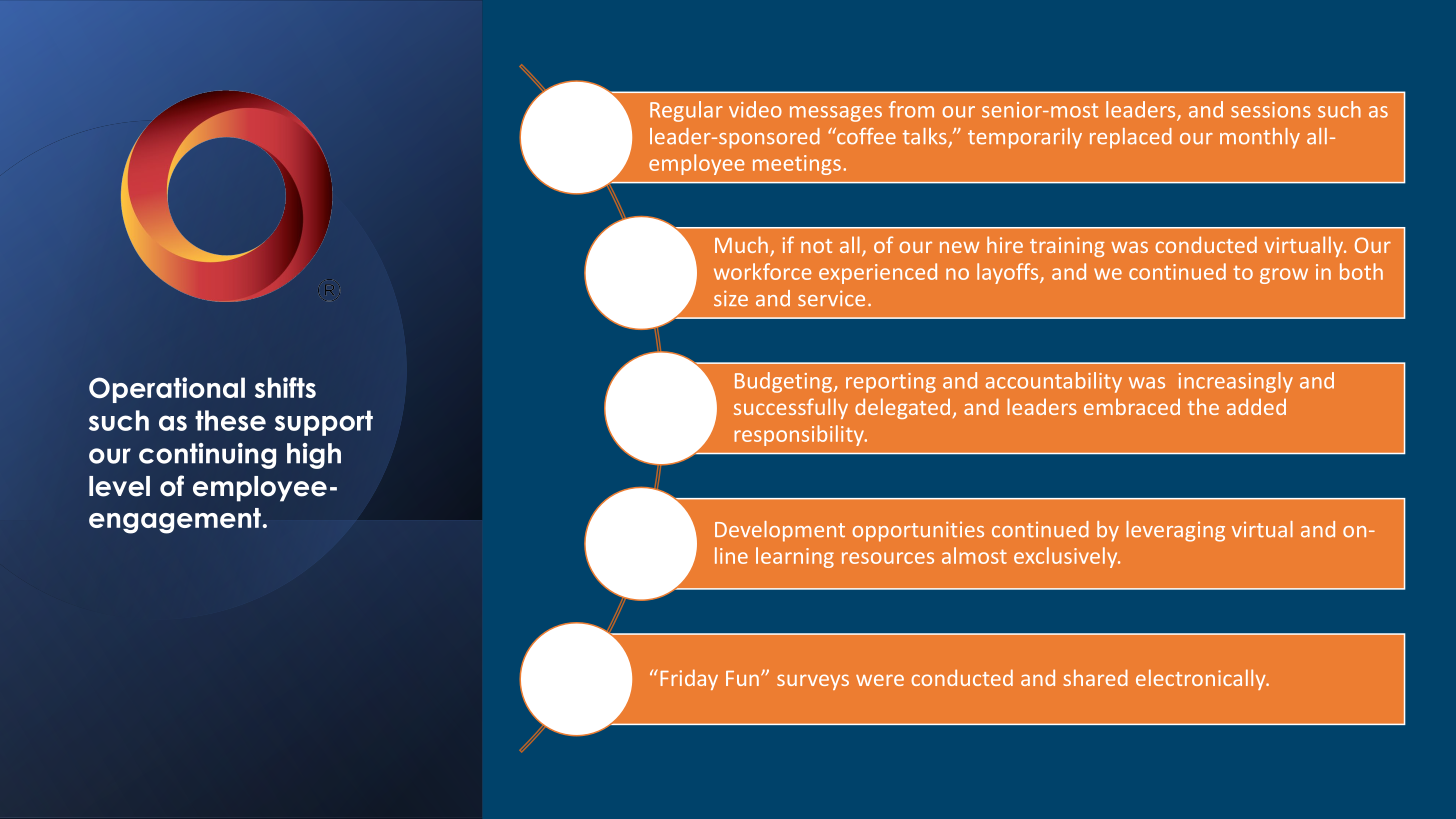  I want to click on monthly, so click(1260, 138).
